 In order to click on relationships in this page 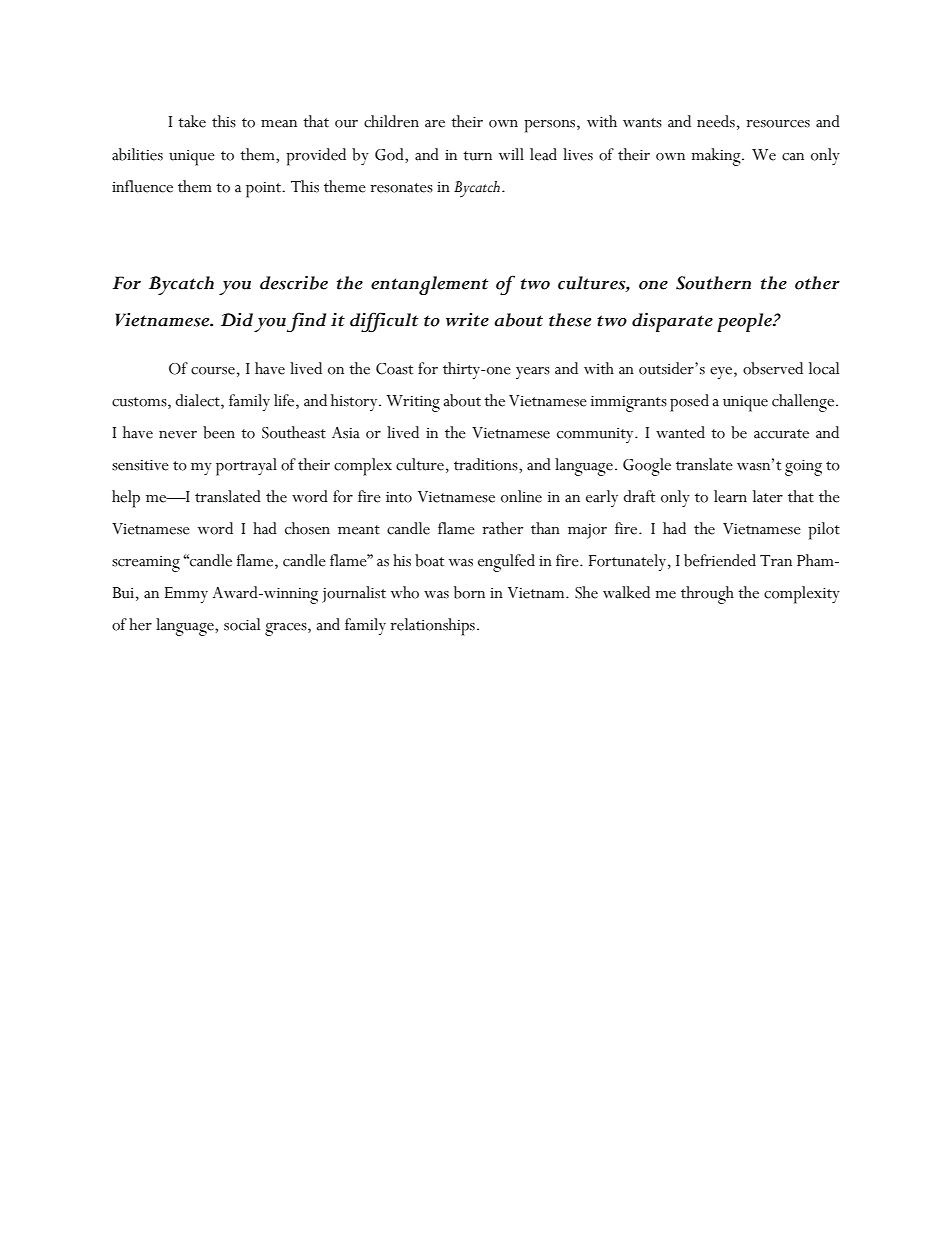, I will do `click(432, 627)`.
